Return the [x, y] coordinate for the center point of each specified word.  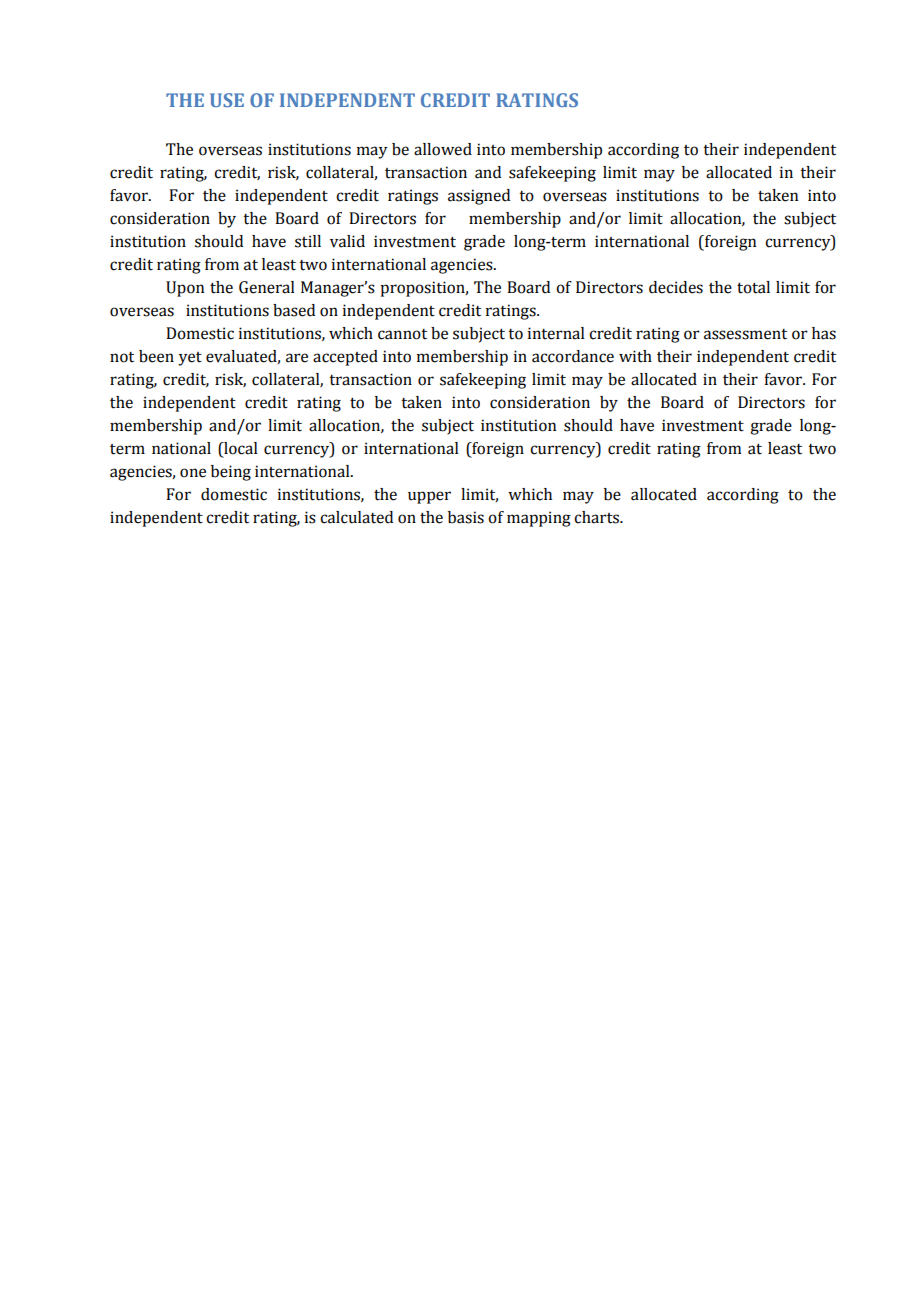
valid [347, 241]
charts [597, 517]
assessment [745, 334]
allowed [443, 149]
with [635, 356]
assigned [479, 197]
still [308, 241]
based [294, 310]
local [240, 449]
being [231, 473]
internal [556, 333]
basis [466, 517]
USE [227, 100]
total [753, 287]
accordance [573, 356]
